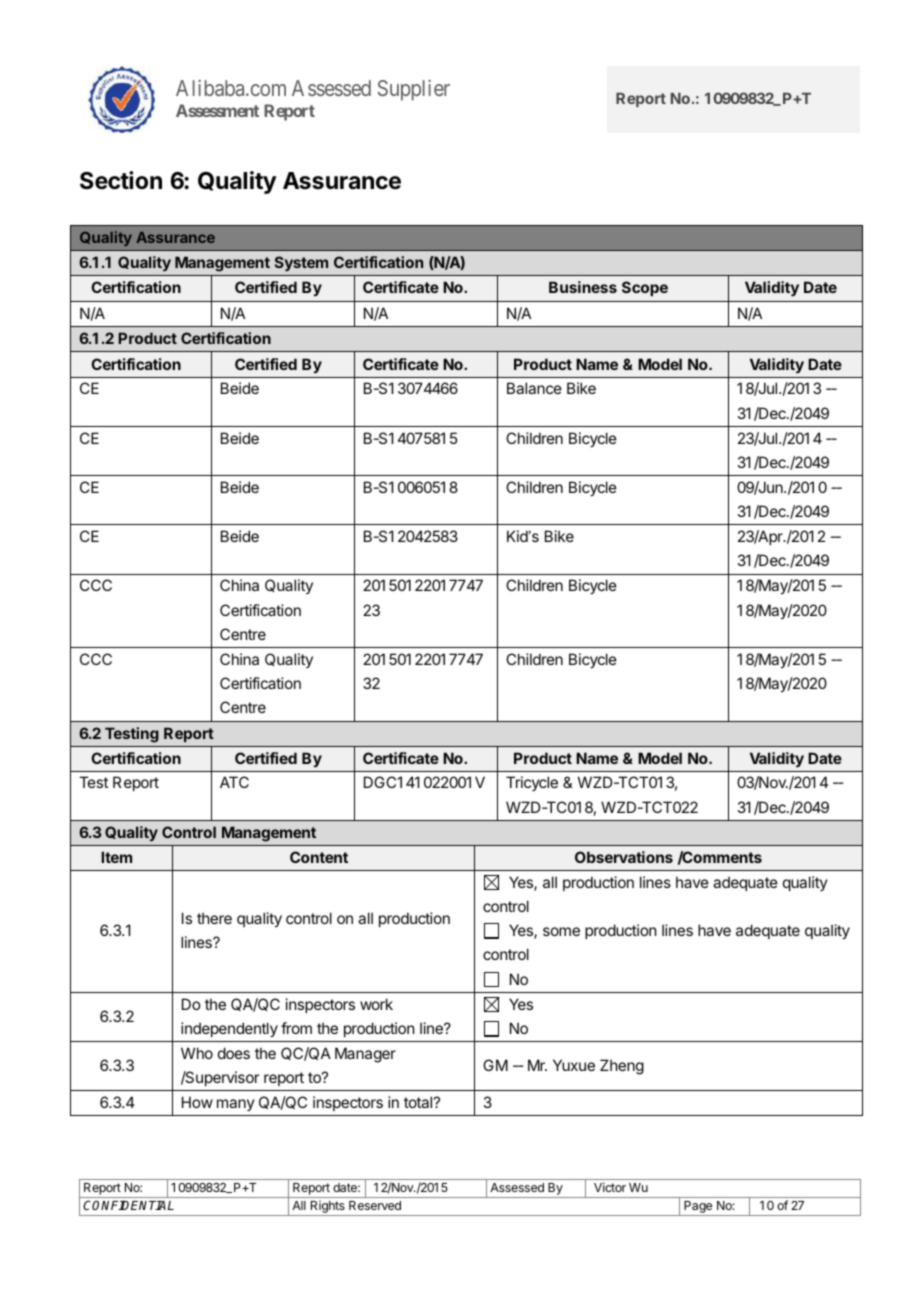 The height and width of the screenshot is (1308, 924). What do you see at coordinates (214, 918) in the screenshot?
I see `there` at bounding box center [214, 918].
